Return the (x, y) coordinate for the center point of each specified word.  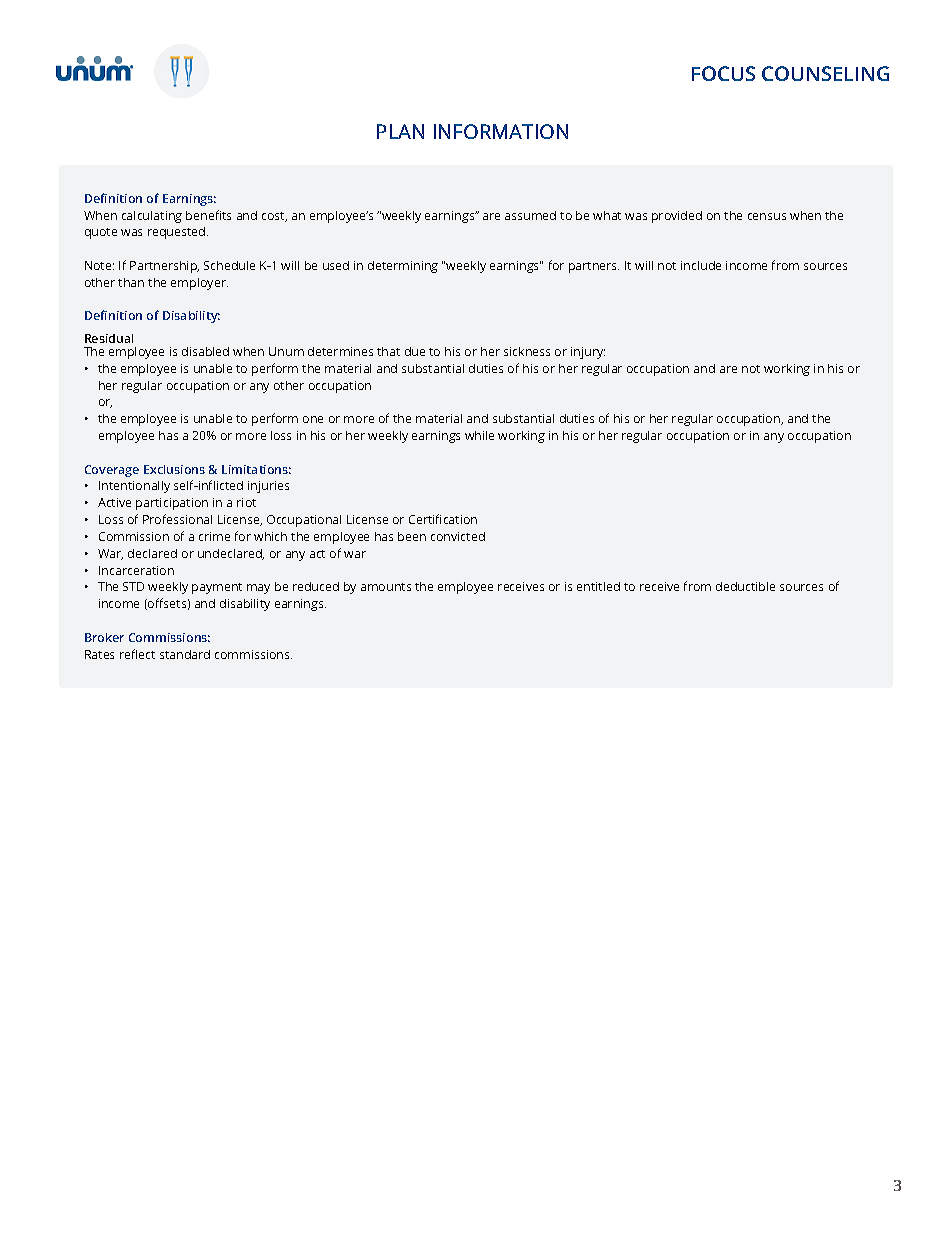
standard (185, 654)
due (415, 351)
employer (199, 284)
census (767, 216)
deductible (745, 586)
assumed (530, 215)
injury (588, 353)
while (479, 435)
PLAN (400, 131)
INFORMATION (501, 131)
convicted (458, 536)
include (701, 265)
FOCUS (723, 73)
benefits (208, 215)
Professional (177, 519)
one (313, 419)
